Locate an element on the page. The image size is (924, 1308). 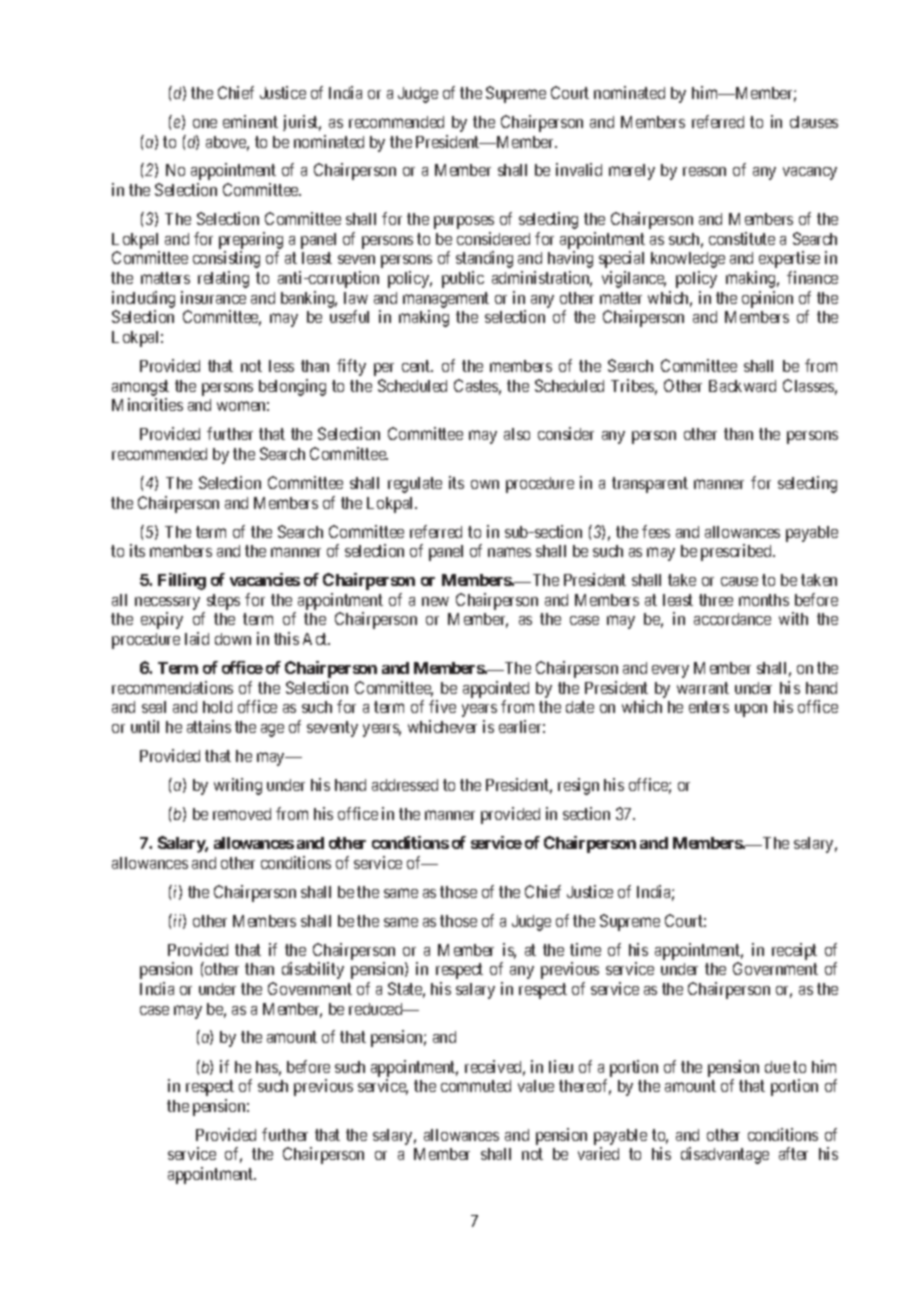
reason is located at coordinates (704, 171).
